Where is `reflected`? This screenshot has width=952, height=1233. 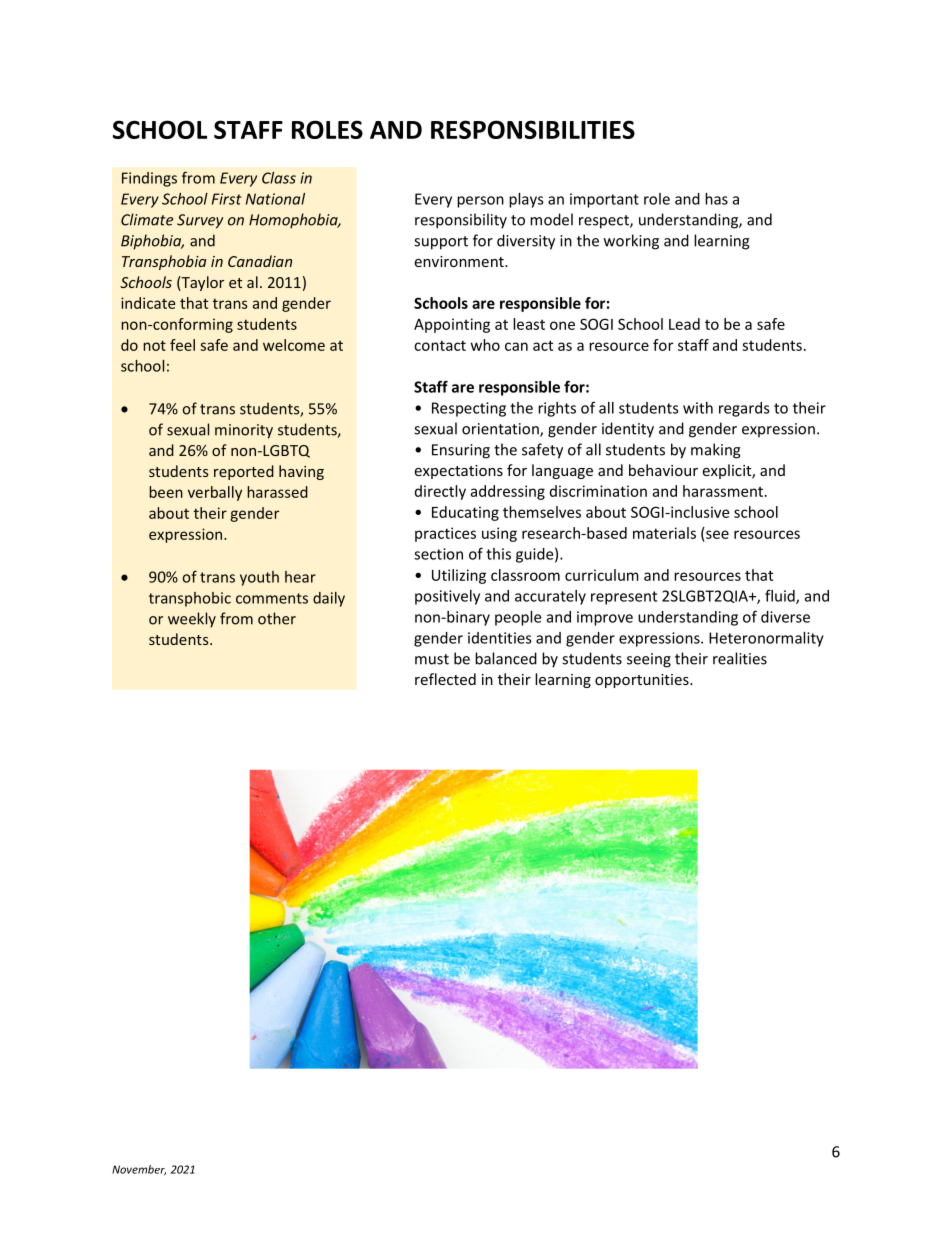 reflected is located at coordinates (445, 679).
